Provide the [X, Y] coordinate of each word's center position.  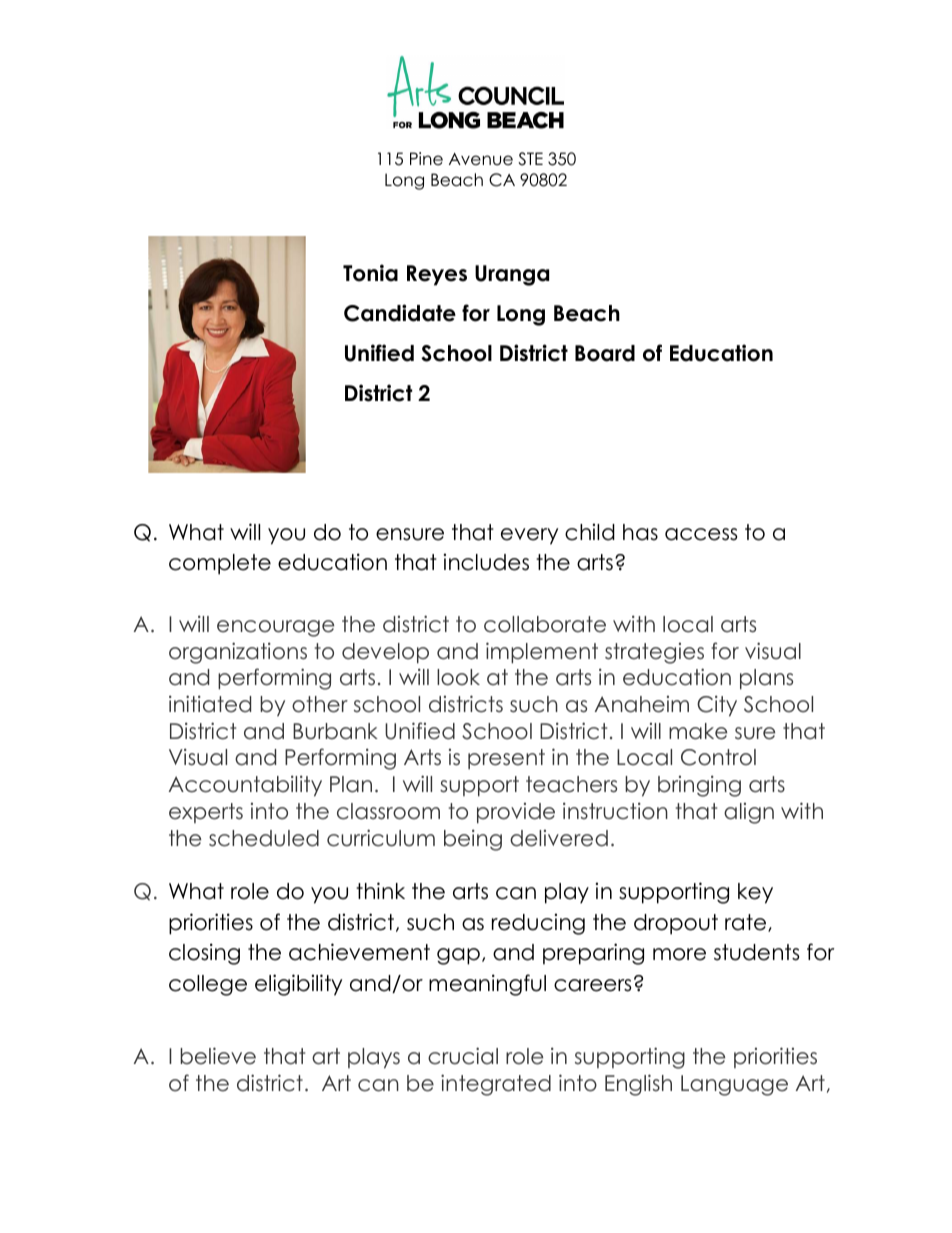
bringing [699, 786]
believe [218, 1056]
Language [734, 1085]
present [506, 759]
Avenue [481, 159]
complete [220, 564]
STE [530, 159]
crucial [463, 1056]
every [529, 536]
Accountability [245, 786]
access [701, 534]
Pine [426, 159]
